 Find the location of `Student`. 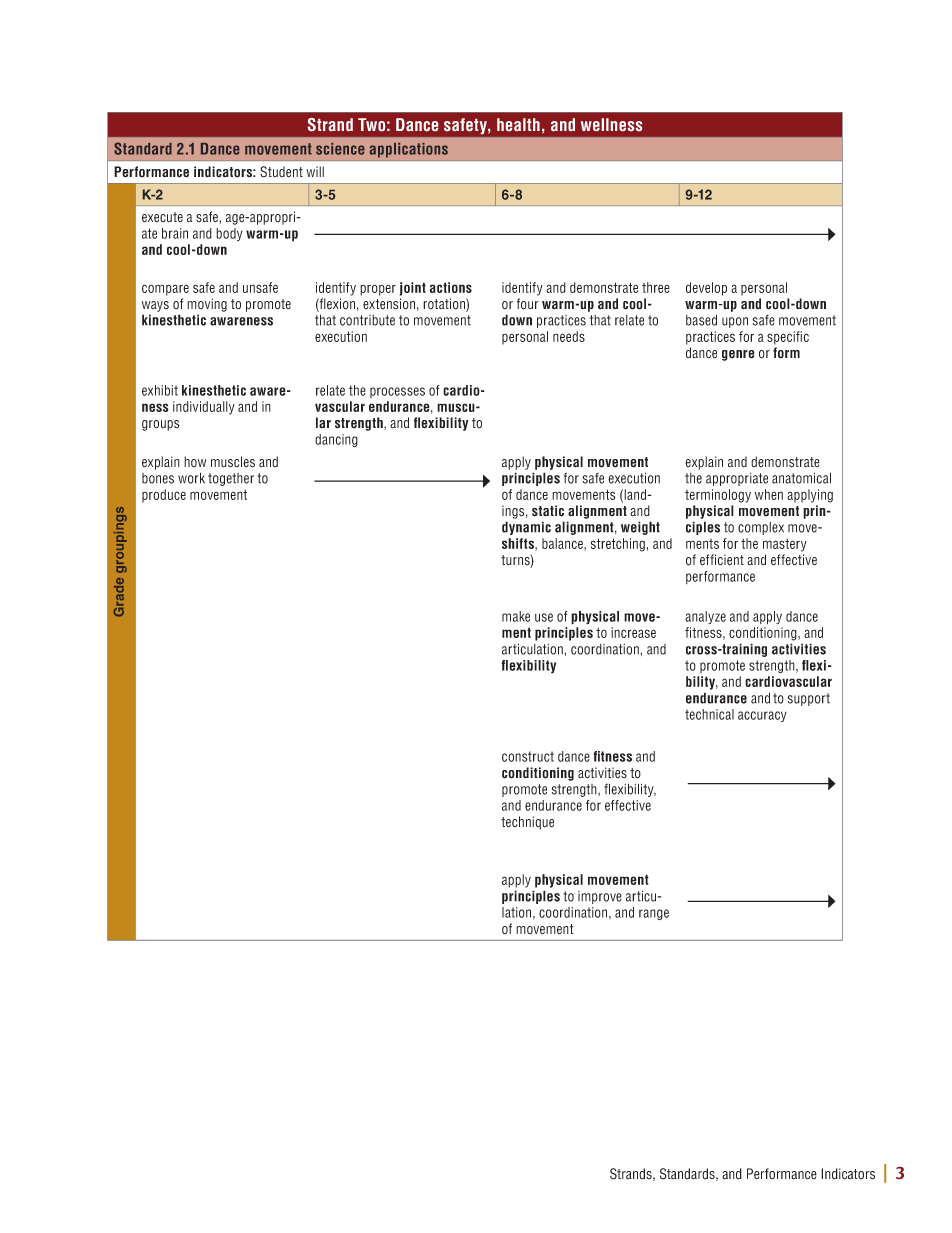

Student is located at coordinates (281, 172).
